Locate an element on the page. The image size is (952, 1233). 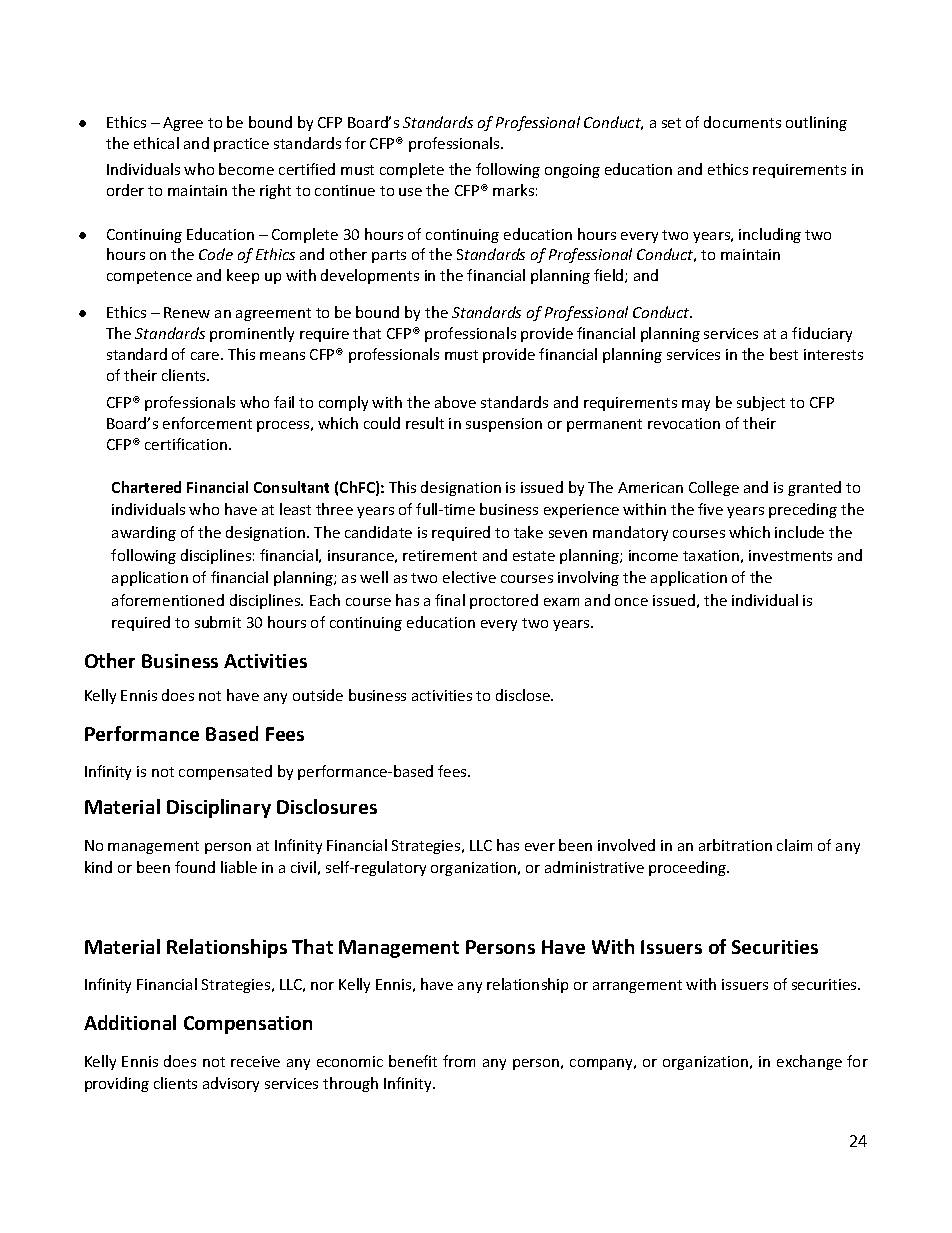
administrative is located at coordinates (594, 867).
